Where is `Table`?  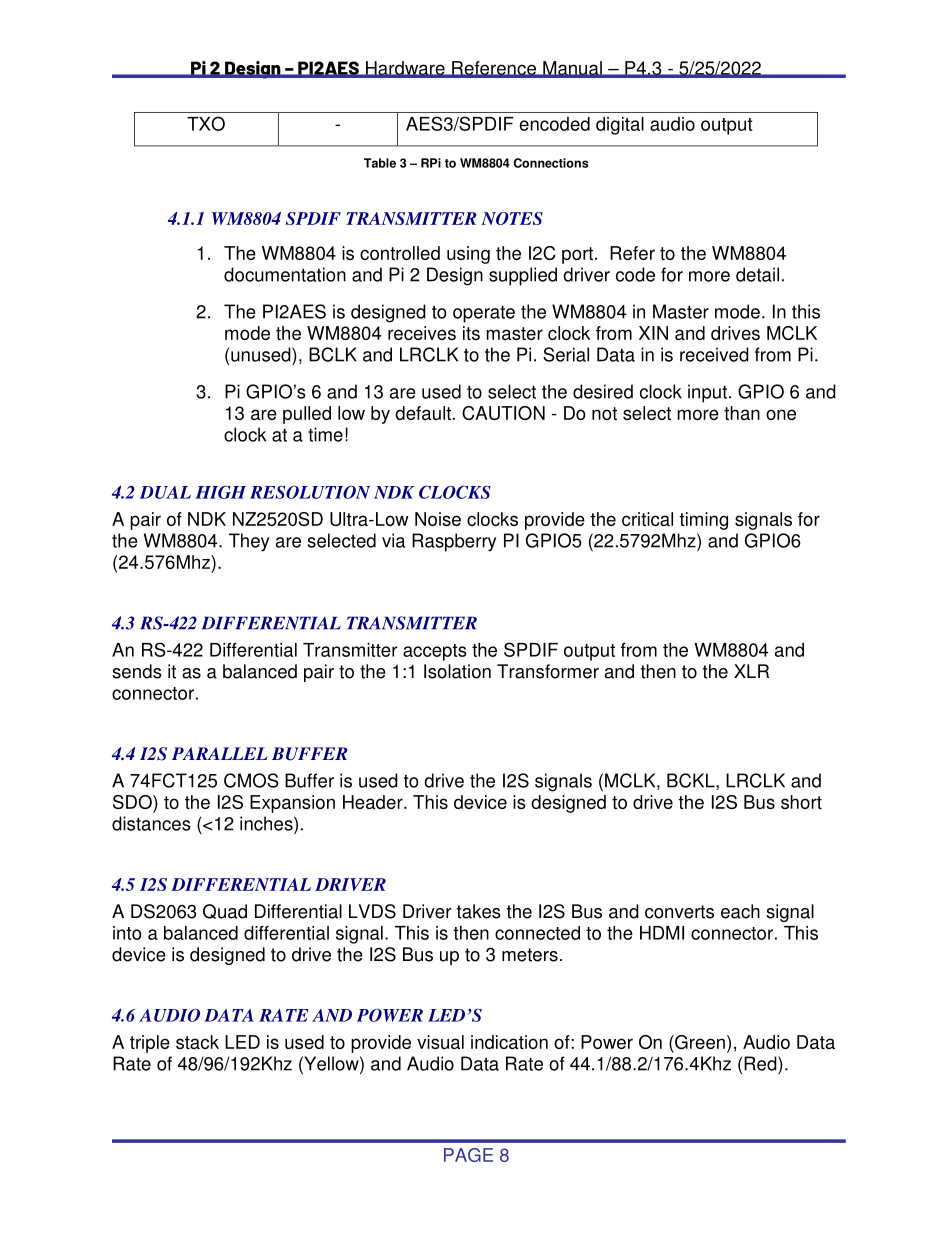
Table is located at coordinates (380, 163).
